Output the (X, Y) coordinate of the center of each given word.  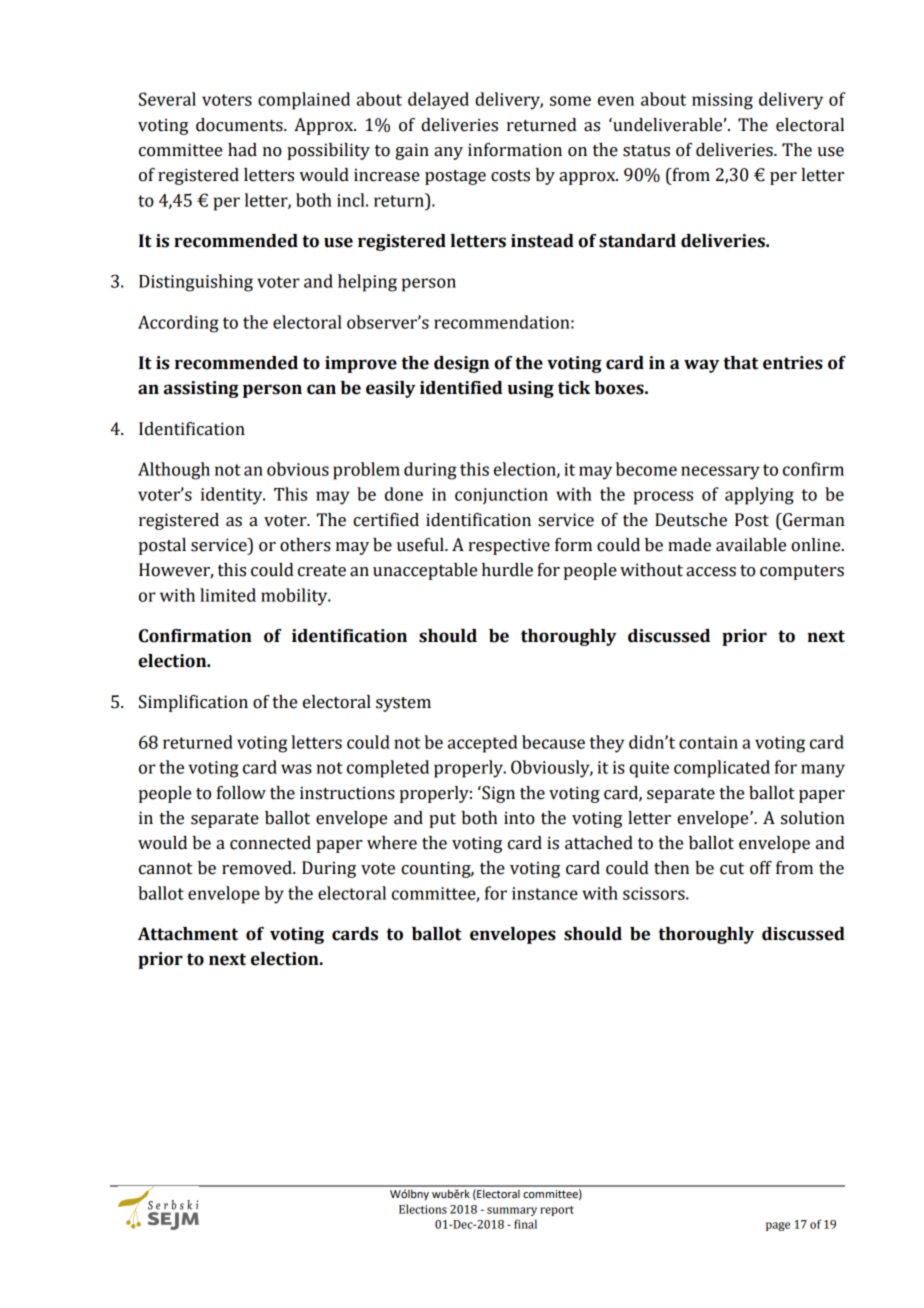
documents (240, 125)
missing (722, 101)
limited (228, 595)
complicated (722, 769)
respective (509, 546)
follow (241, 793)
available (751, 545)
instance (545, 893)
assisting (201, 389)
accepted (483, 744)
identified (461, 388)
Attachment (188, 934)
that (741, 363)
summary (512, 1211)
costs (510, 176)
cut (732, 869)
